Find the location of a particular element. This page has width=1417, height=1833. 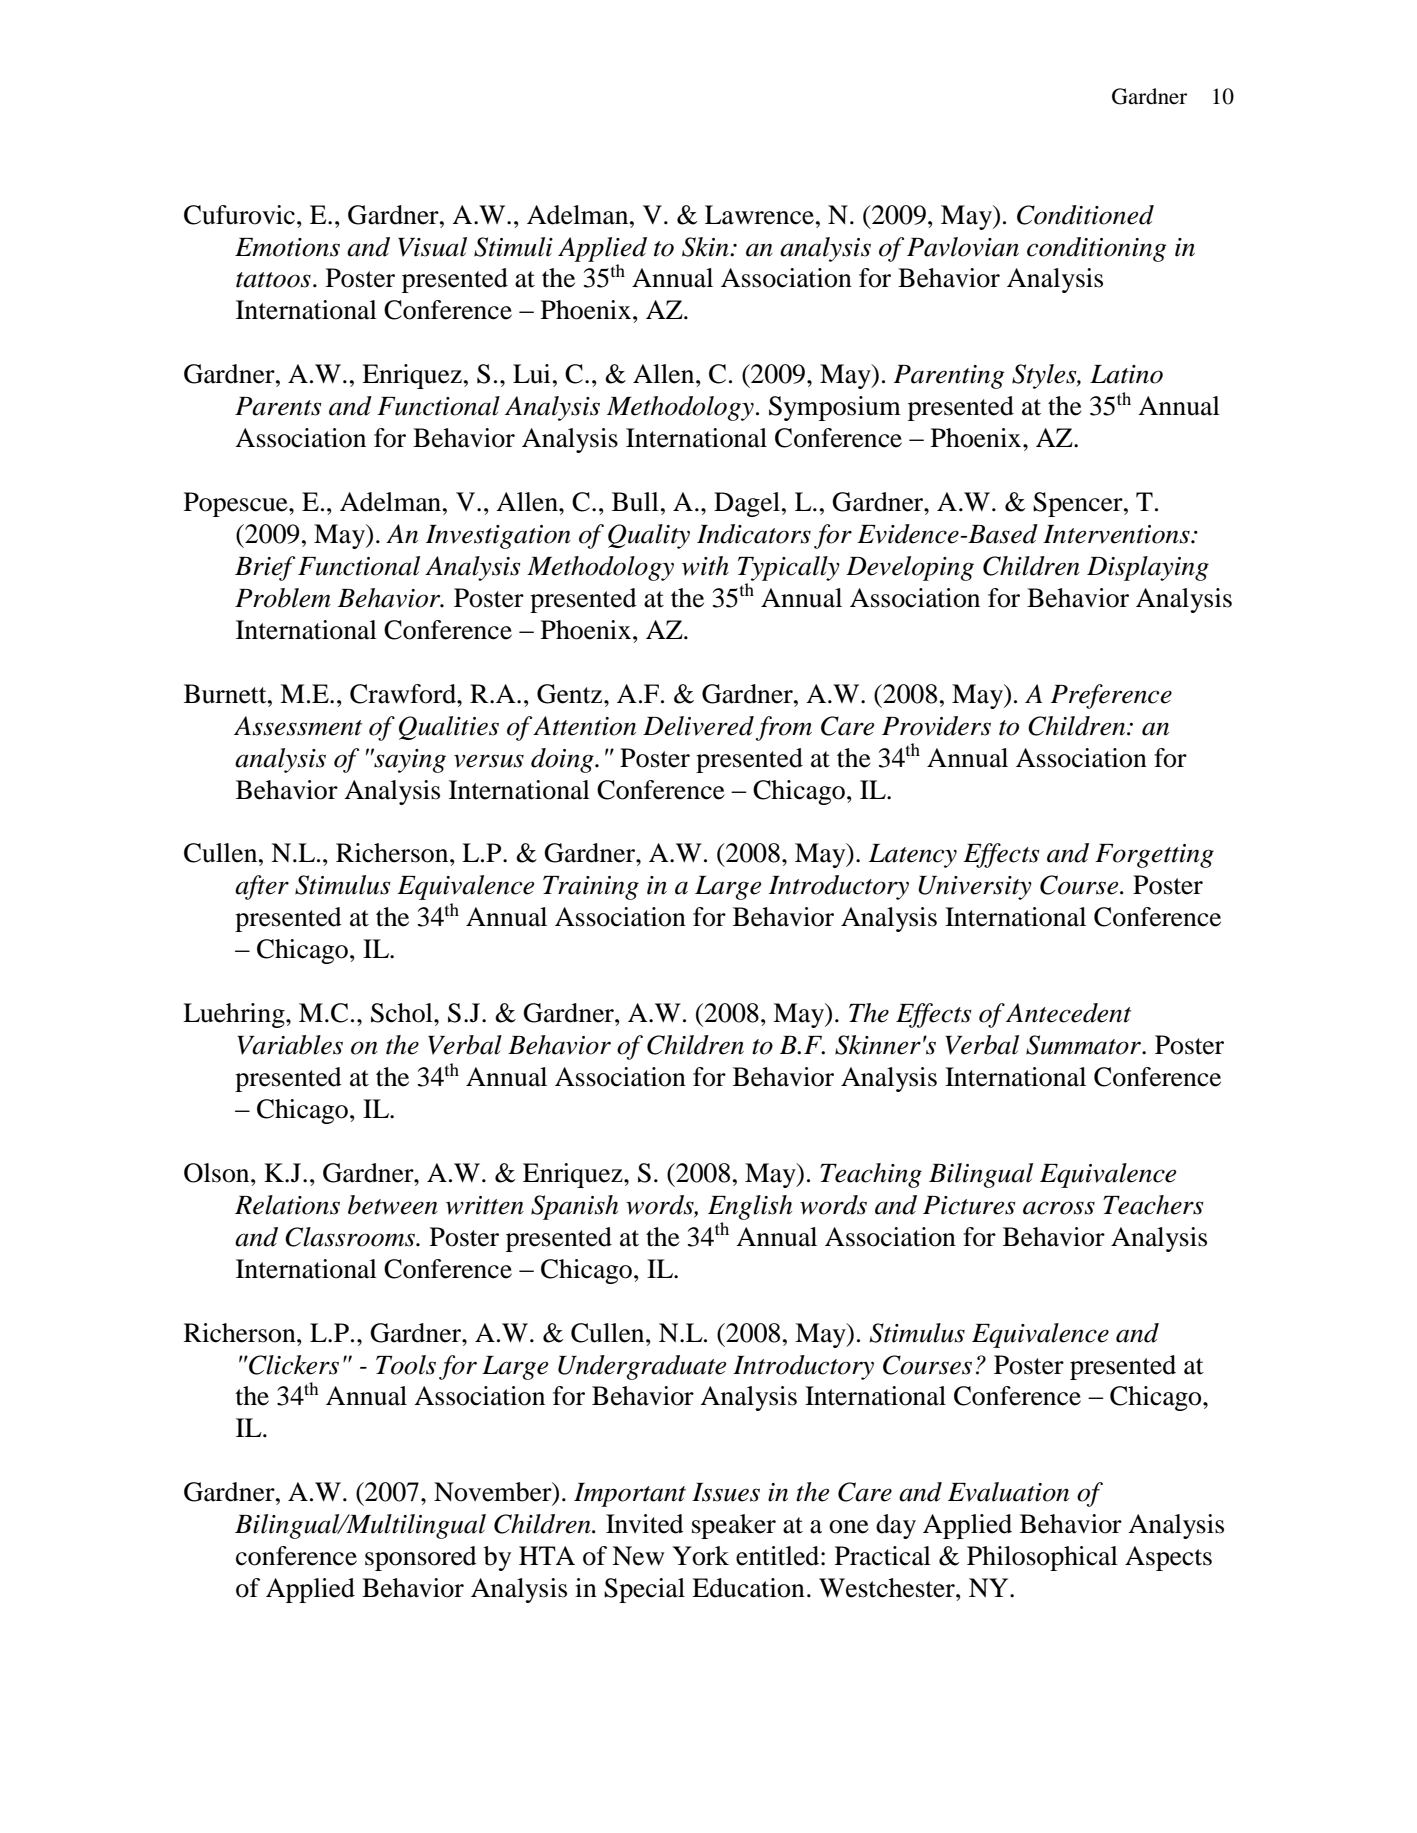

Classrooms is located at coordinates (351, 1237).
